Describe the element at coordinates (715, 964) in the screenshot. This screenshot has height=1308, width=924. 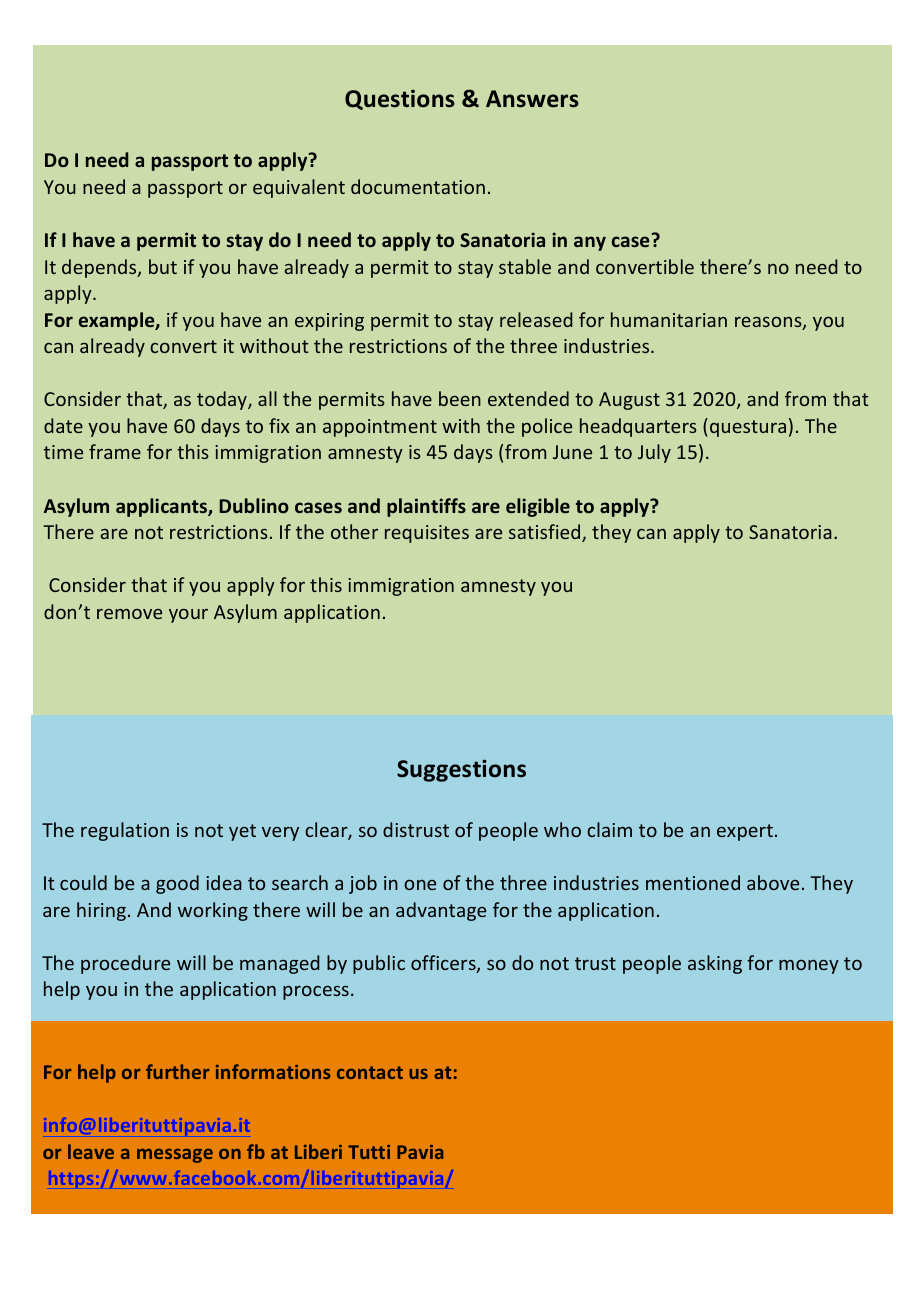
I see `asking` at that location.
